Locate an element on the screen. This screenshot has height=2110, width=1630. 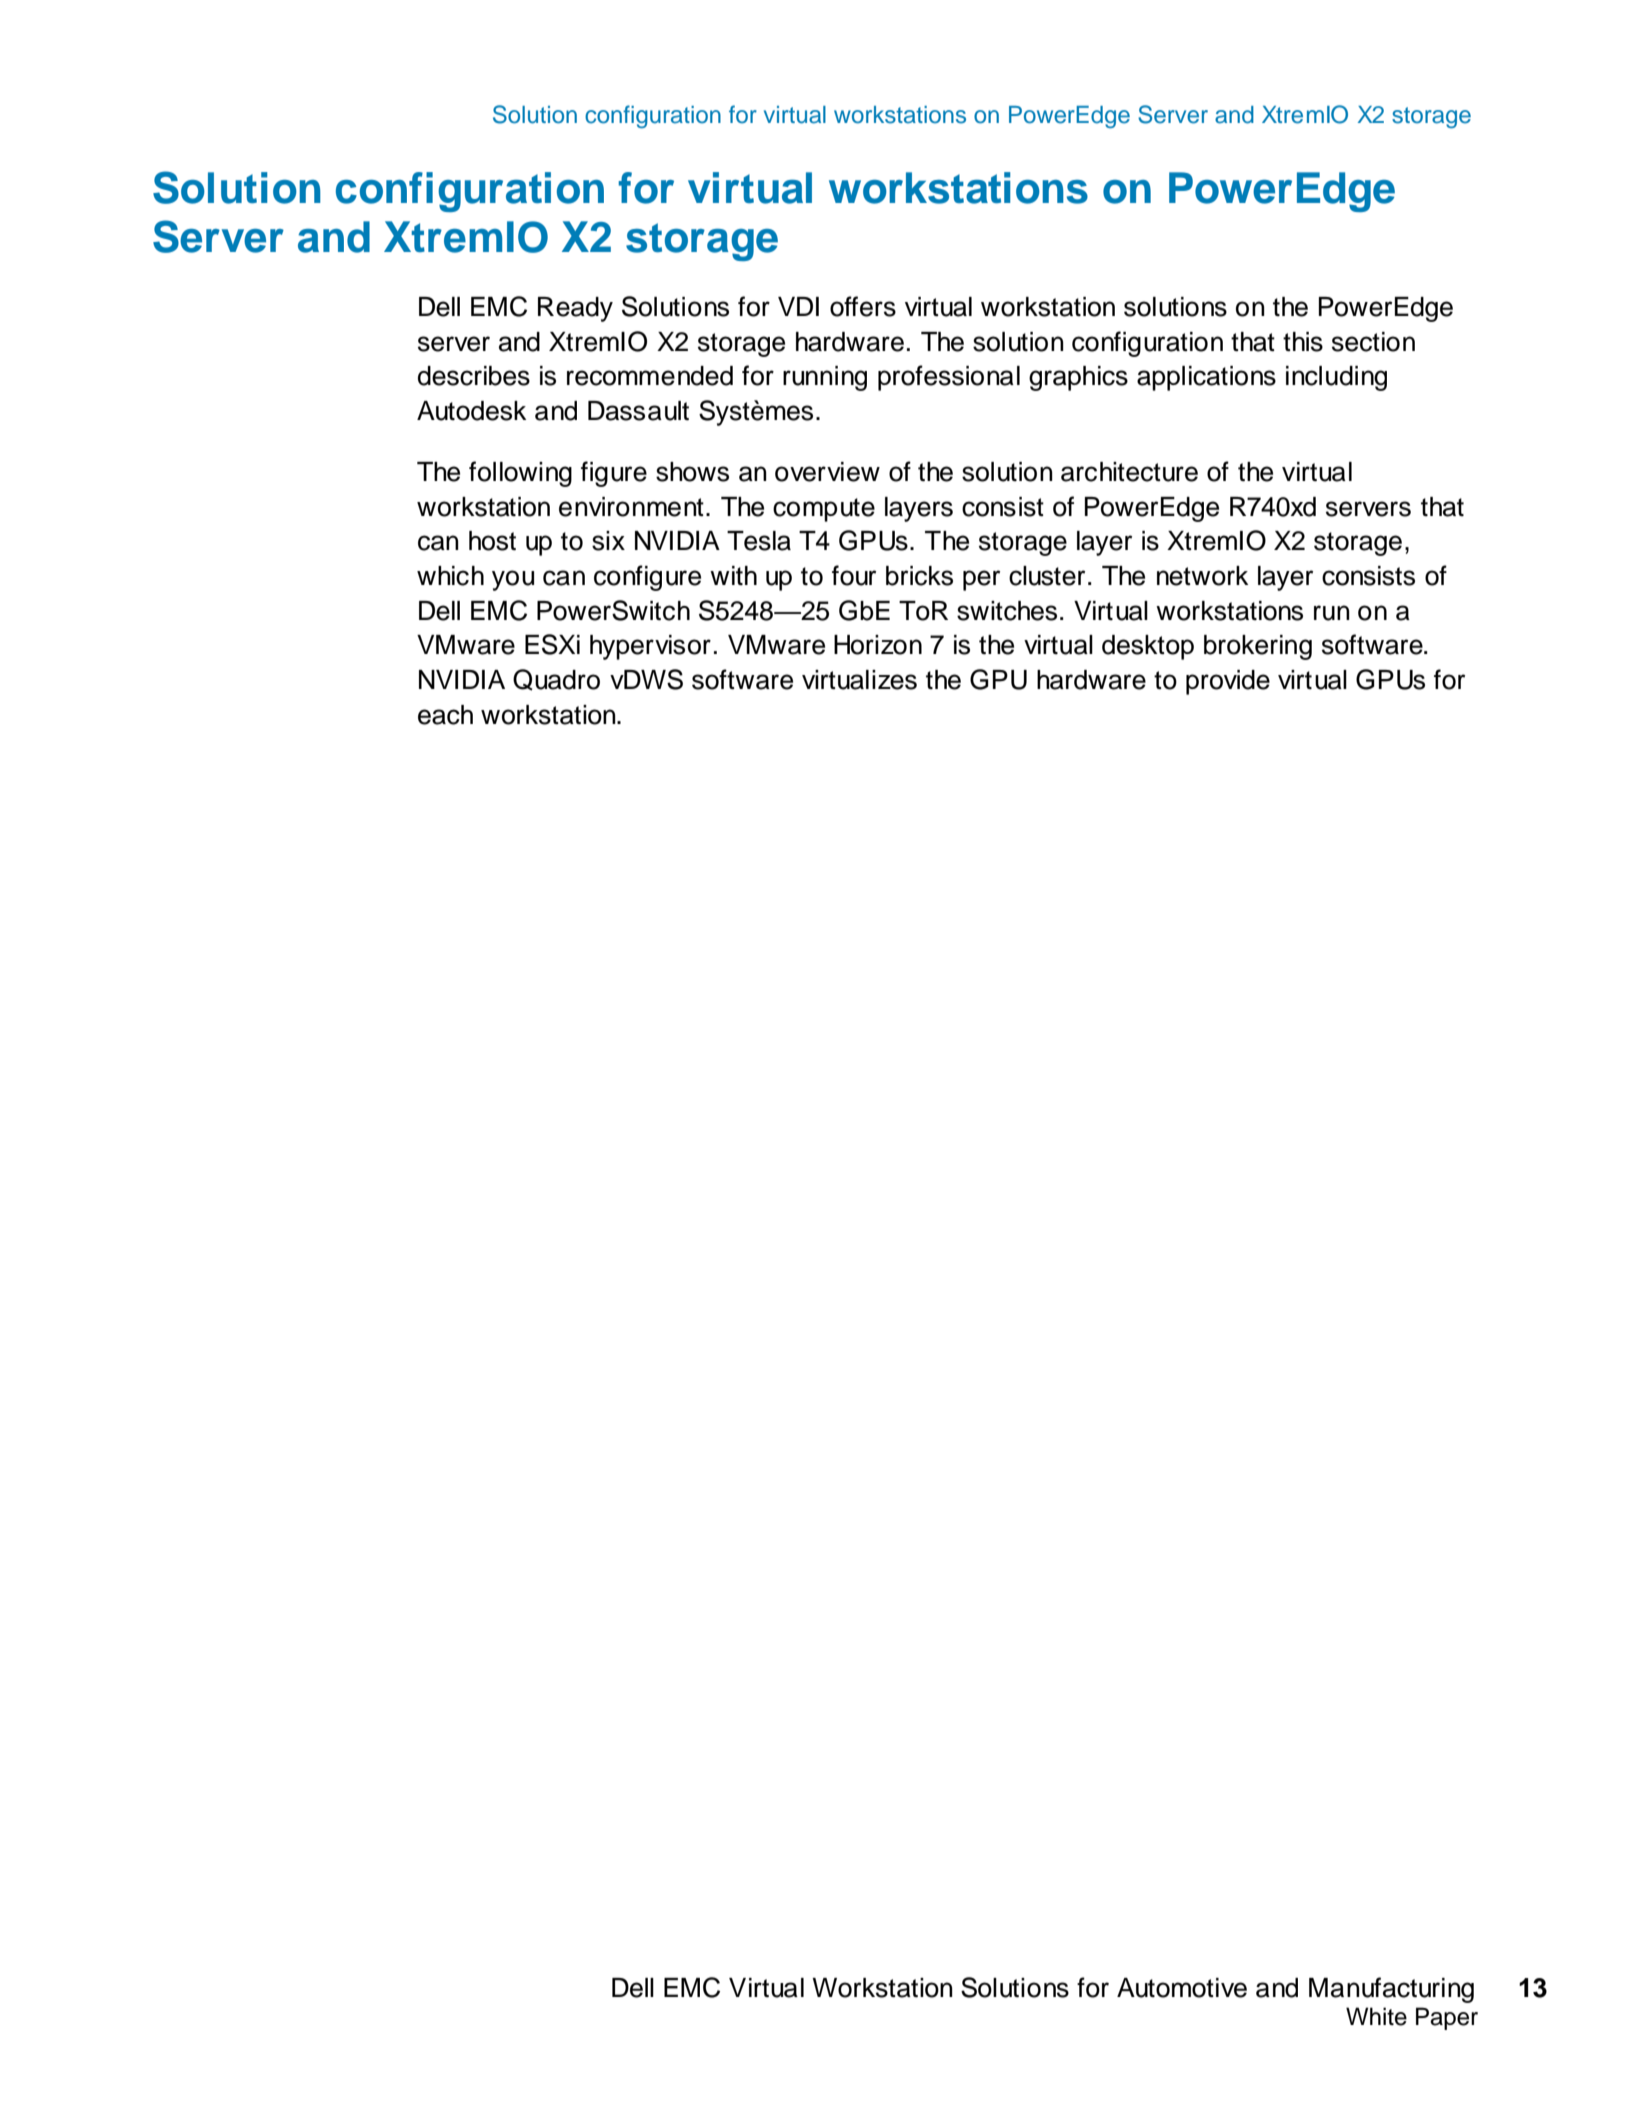
including is located at coordinates (1336, 378).
